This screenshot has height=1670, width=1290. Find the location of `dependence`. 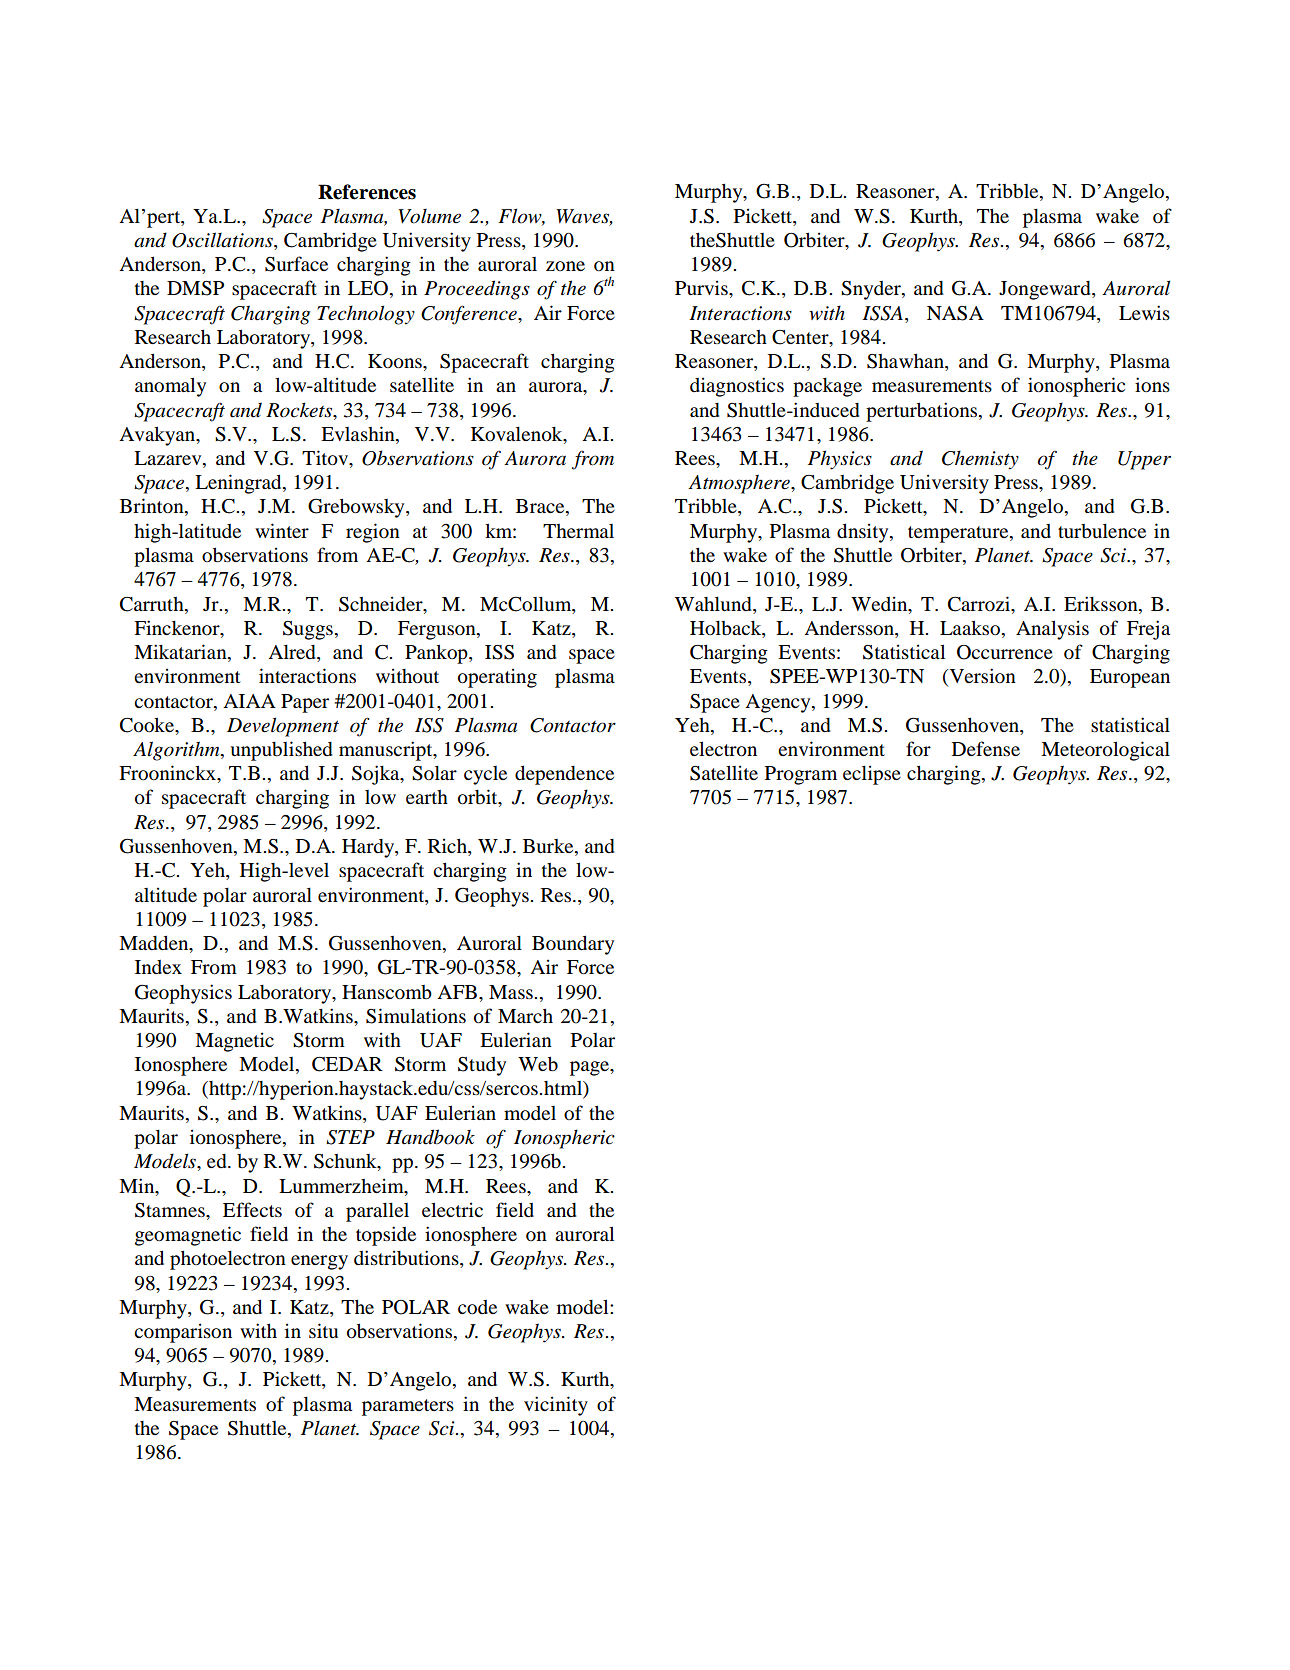

dependence is located at coordinates (564, 775).
